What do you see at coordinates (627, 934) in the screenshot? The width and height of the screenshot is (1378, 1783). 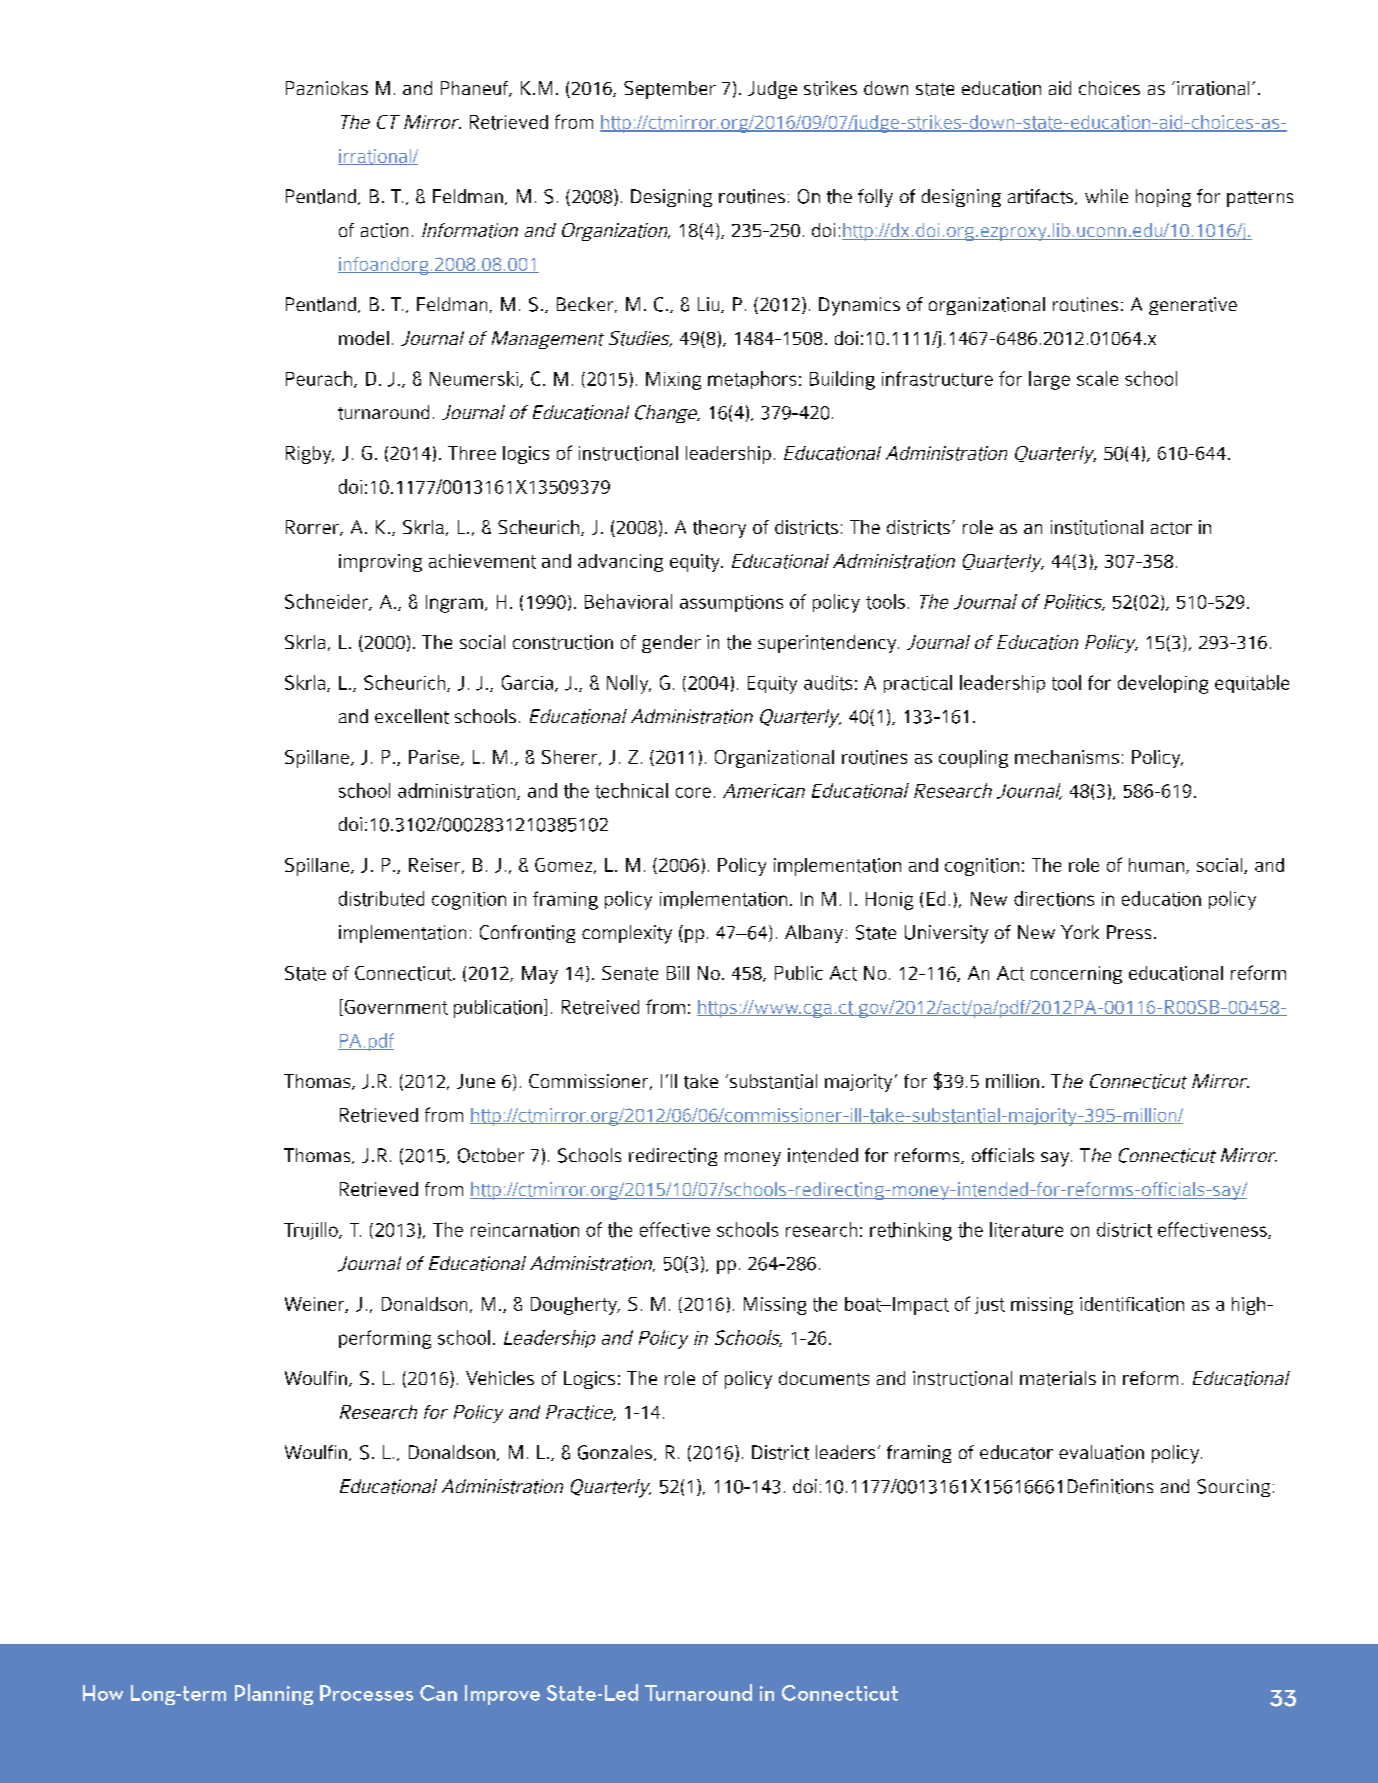 I see `complexity` at bounding box center [627, 934].
